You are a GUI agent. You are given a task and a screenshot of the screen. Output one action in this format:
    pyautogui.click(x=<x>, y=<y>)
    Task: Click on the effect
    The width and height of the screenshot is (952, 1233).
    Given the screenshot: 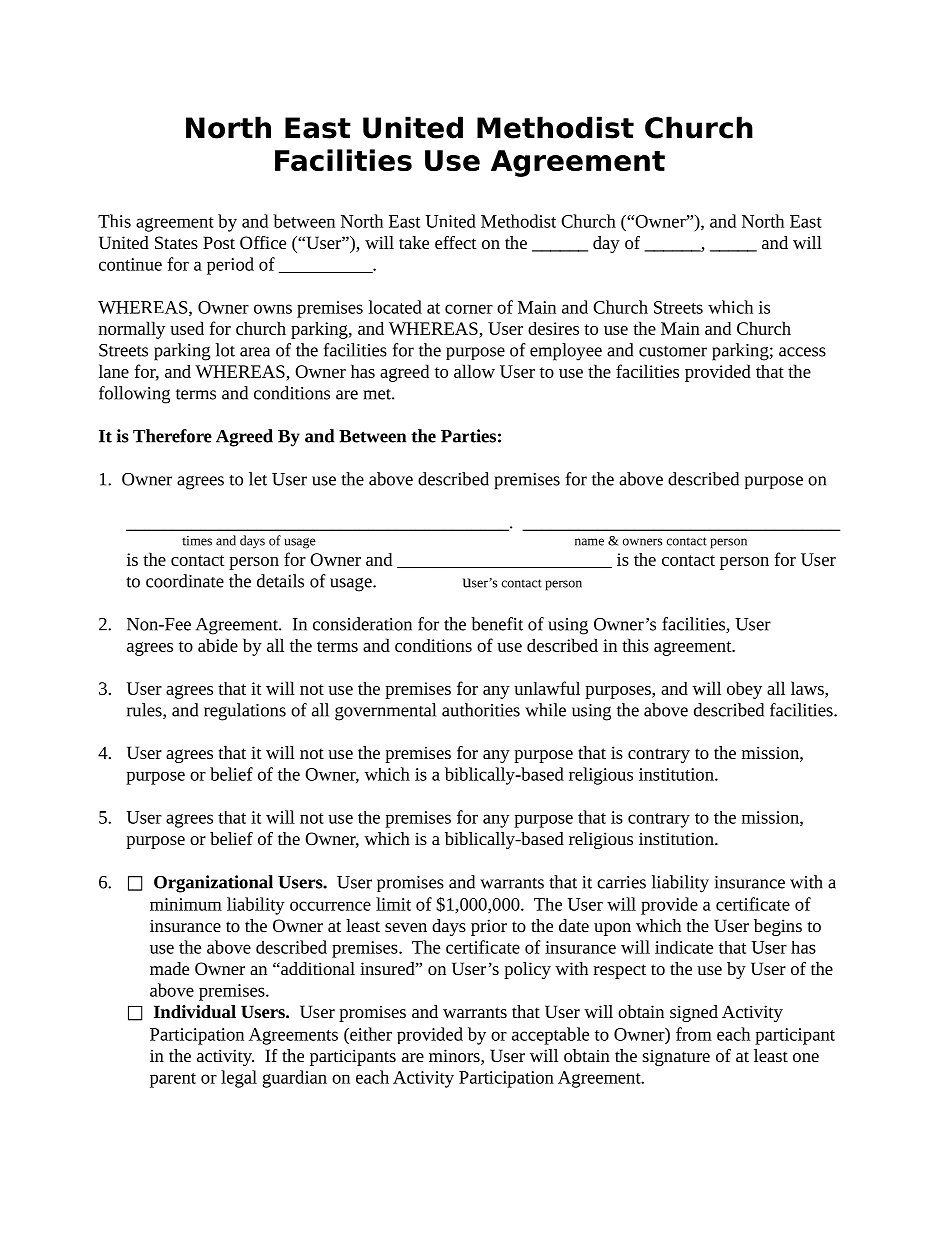 What is the action you would take?
    pyautogui.click(x=456, y=242)
